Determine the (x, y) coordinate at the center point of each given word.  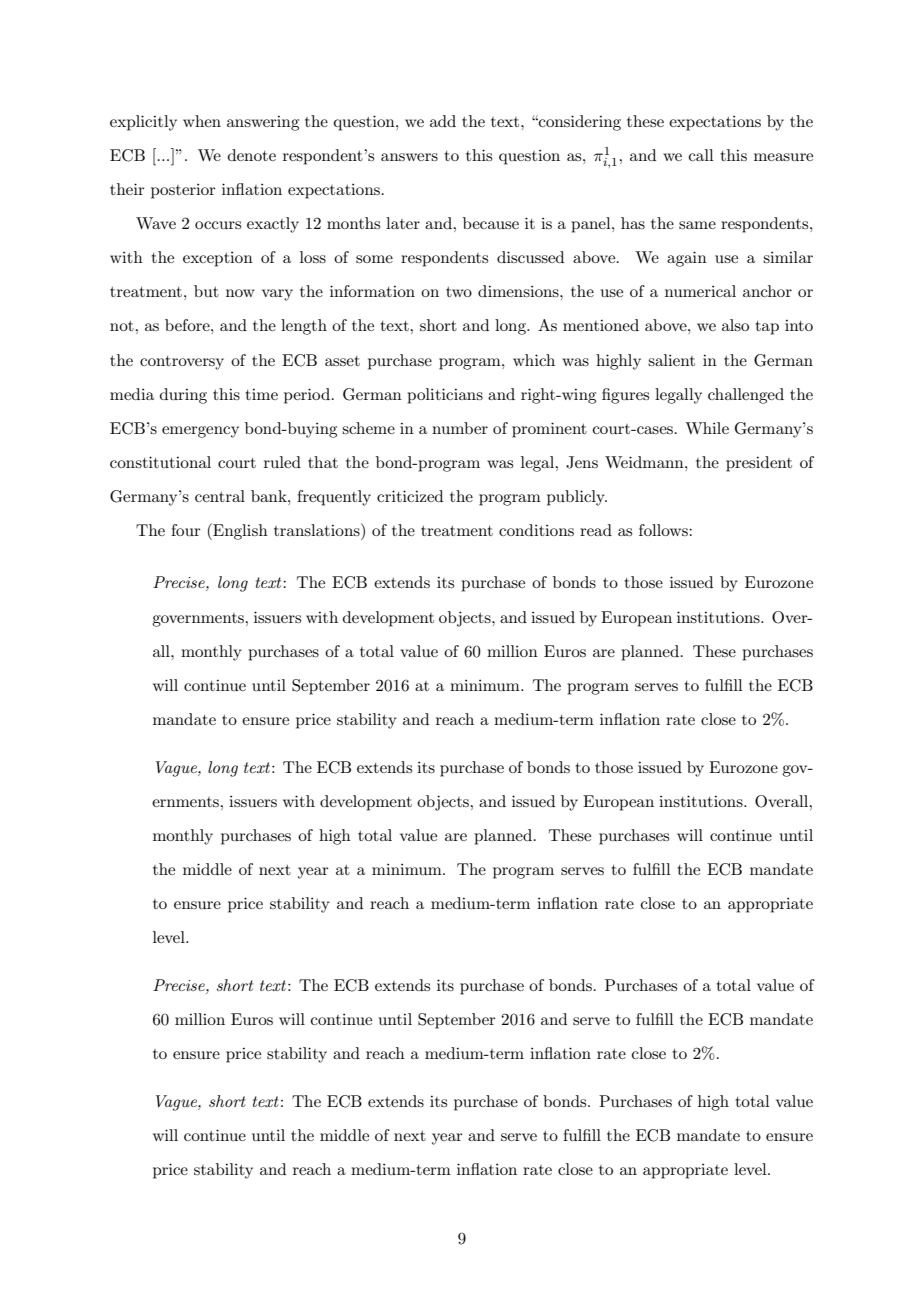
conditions (536, 530)
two (459, 292)
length (304, 327)
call (701, 155)
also (735, 325)
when (202, 121)
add (443, 121)
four (186, 530)
